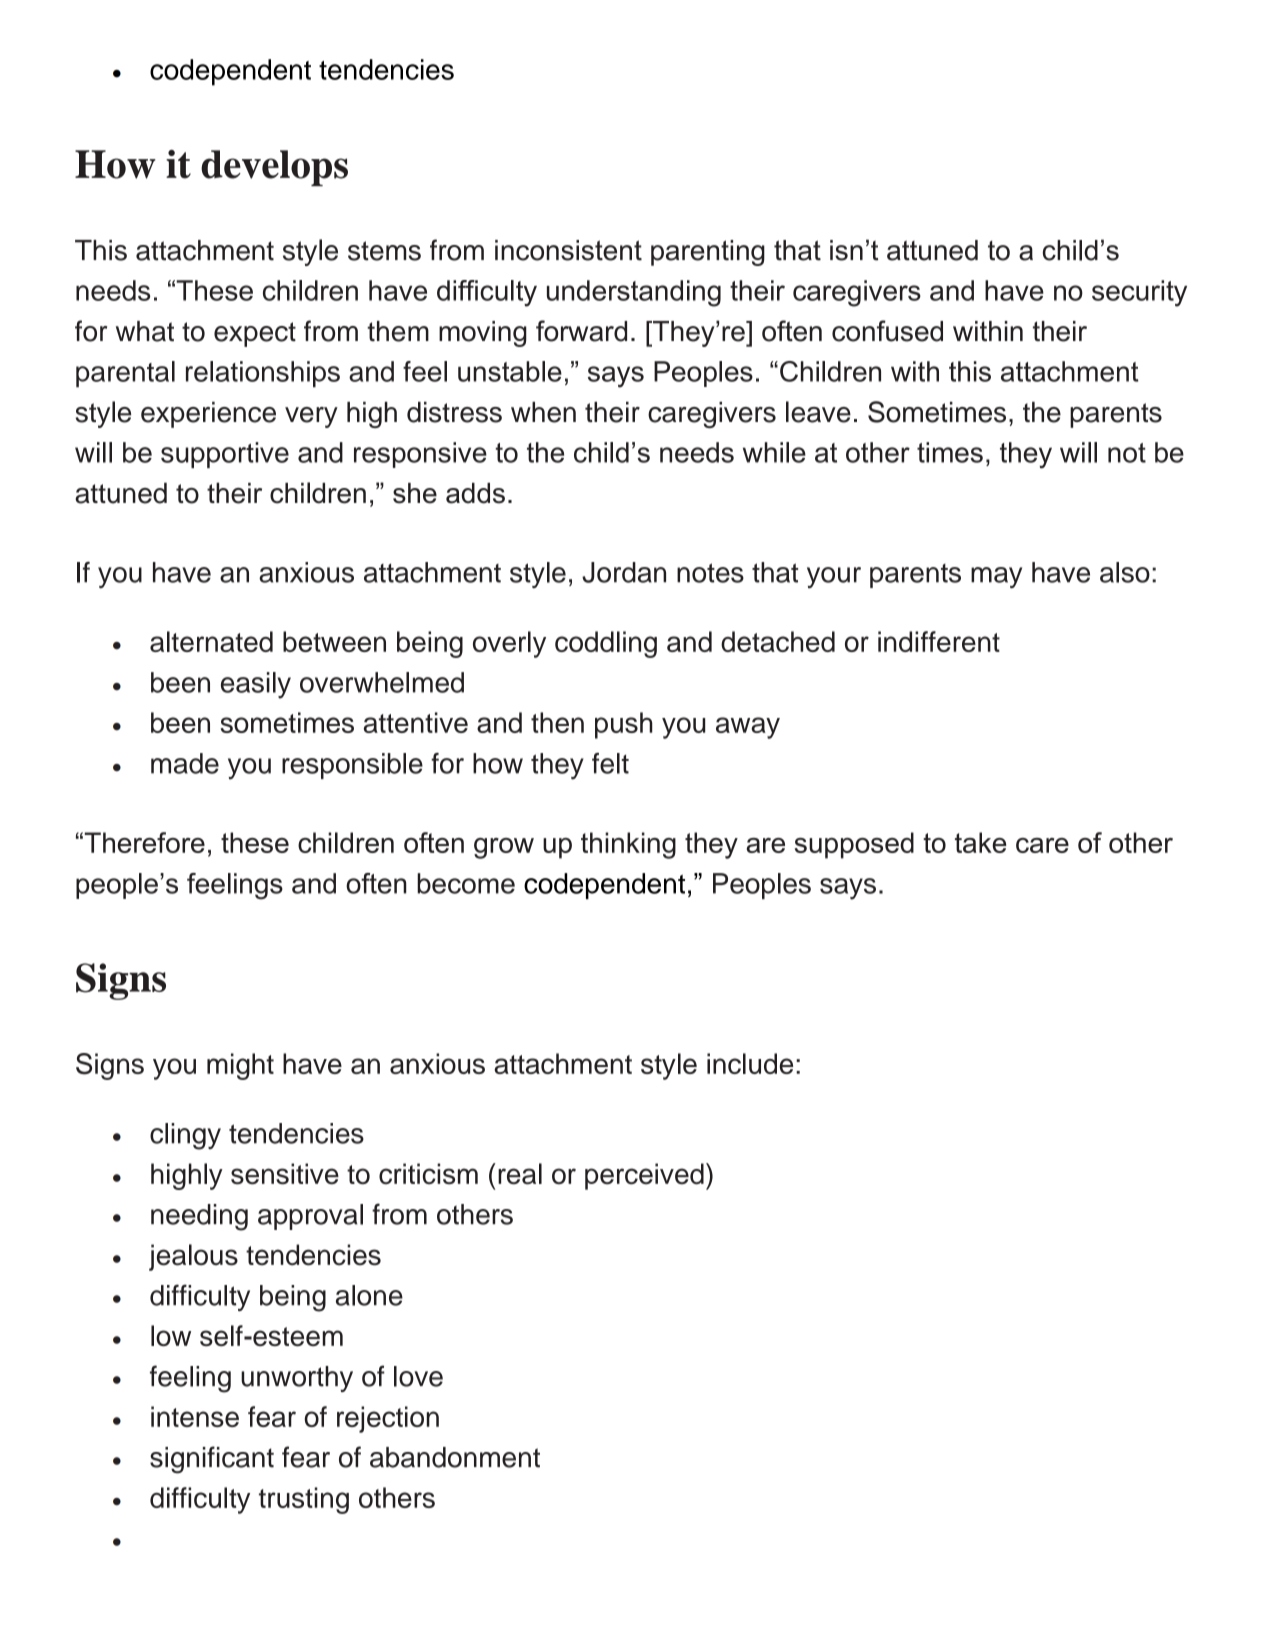 This screenshot has width=1270, height=1644. What do you see at coordinates (568, 250) in the screenshot?
I see `inconsistent` at bounding box center [568, 250].
